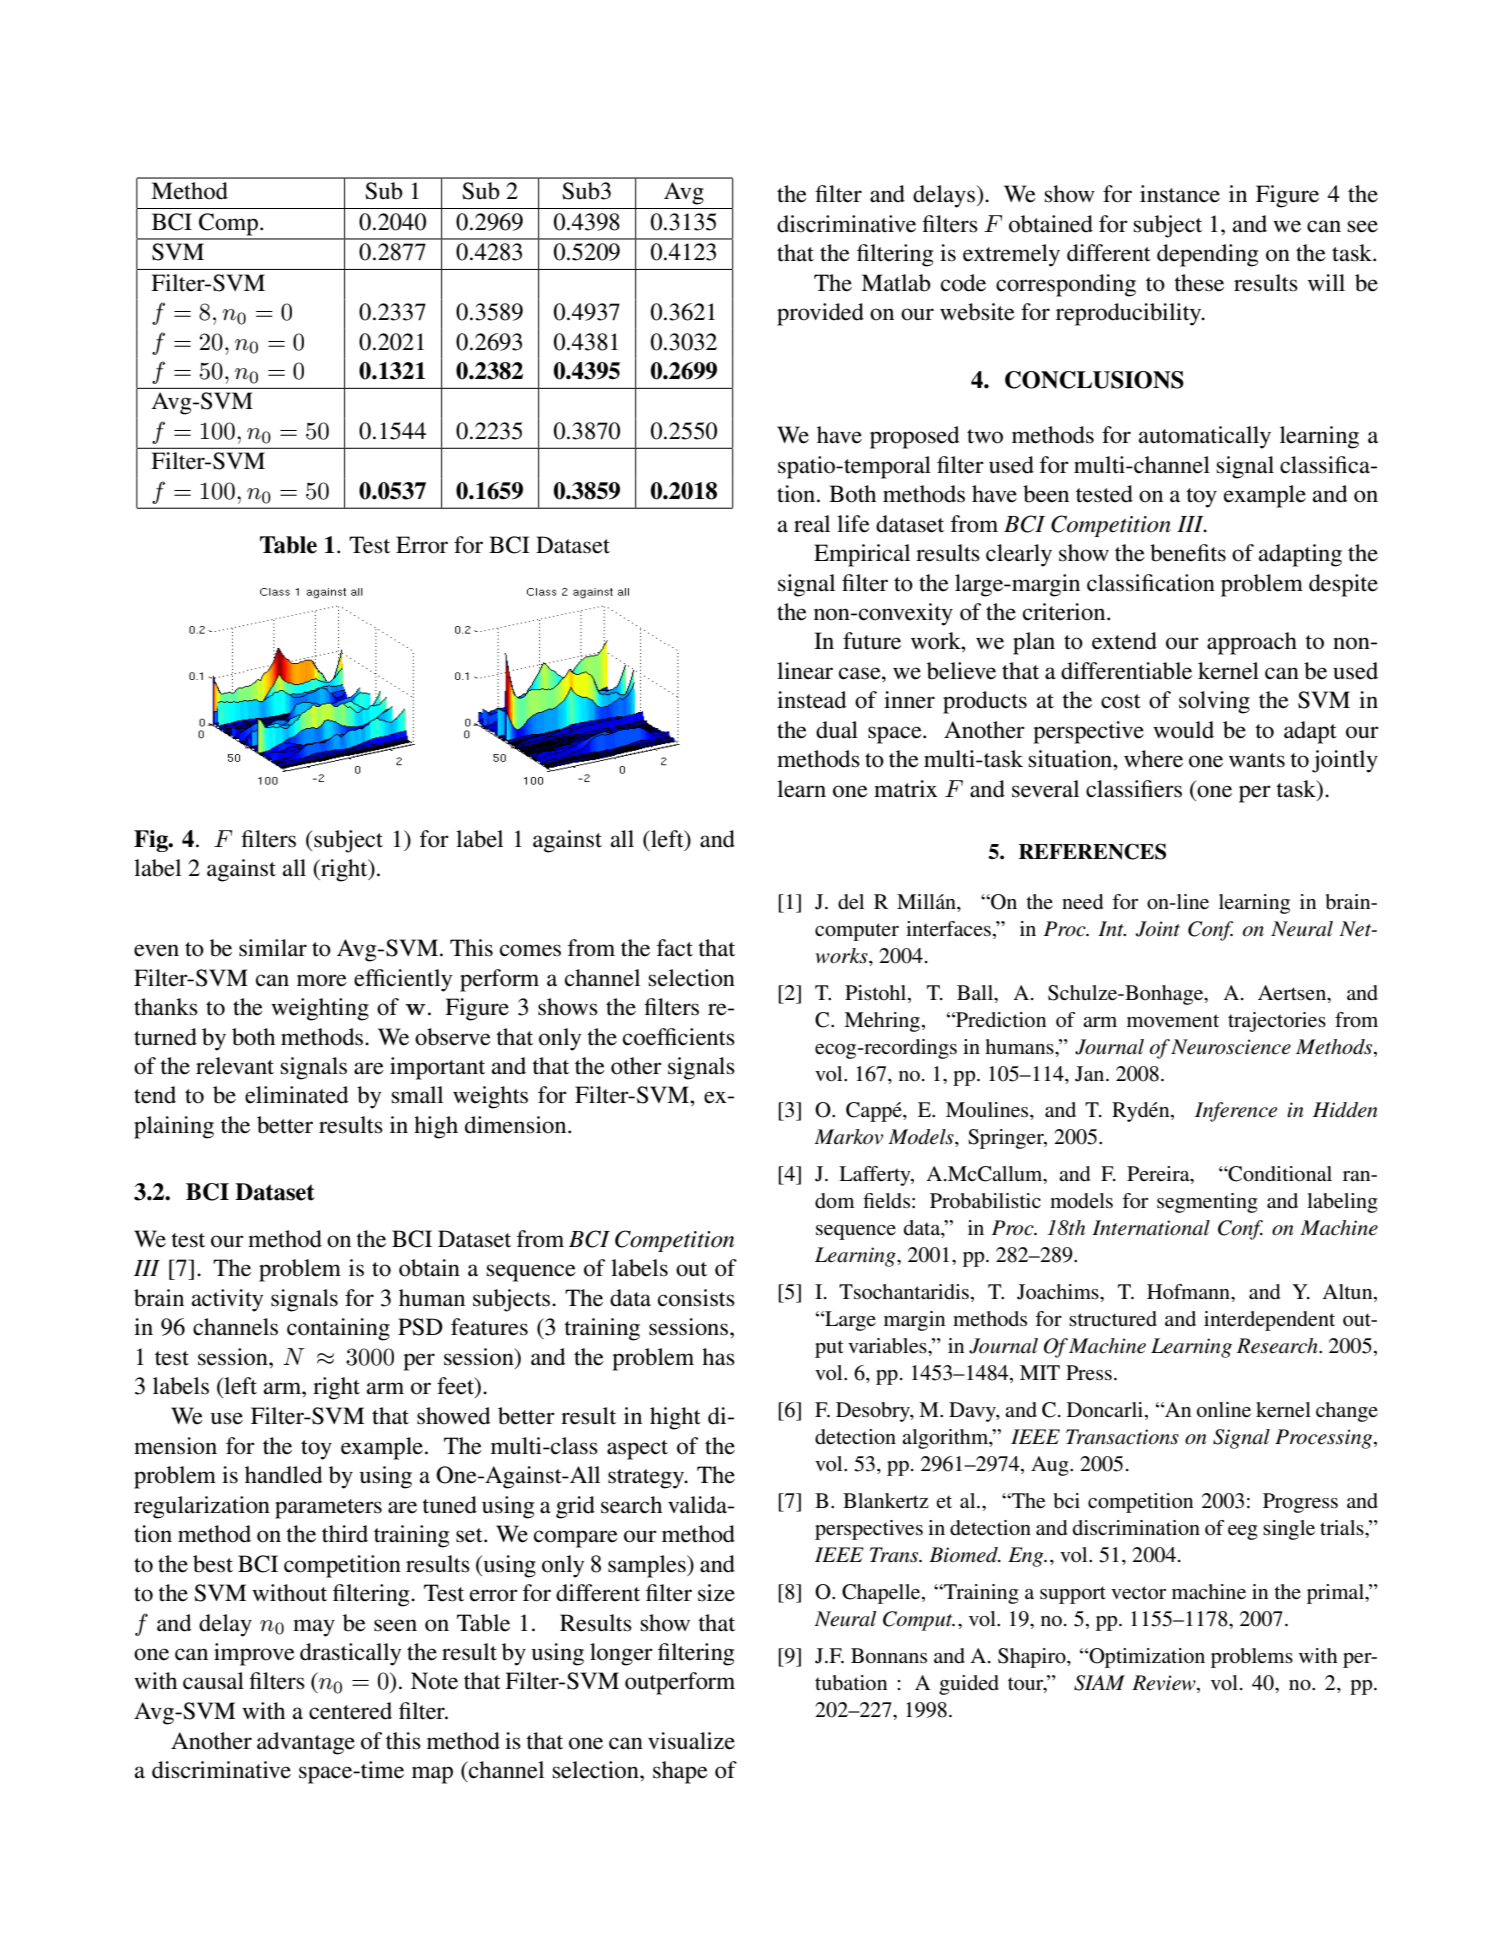 The width and height of the document is (1509, 1953). Describe the element at coordinates (1269, 1321) in the document. I see `interdependent` at that location.
